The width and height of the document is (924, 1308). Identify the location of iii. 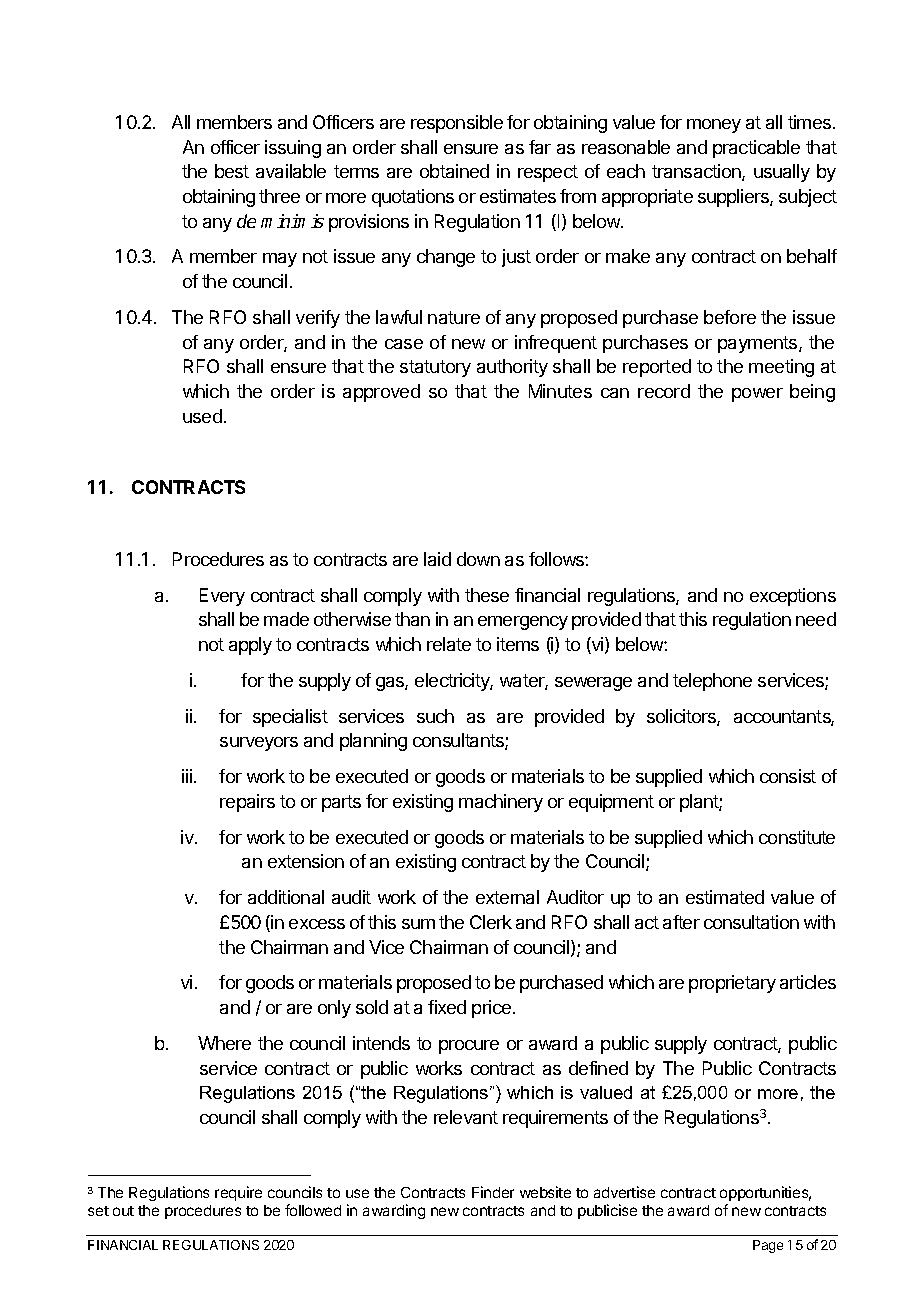
(187, 776).
